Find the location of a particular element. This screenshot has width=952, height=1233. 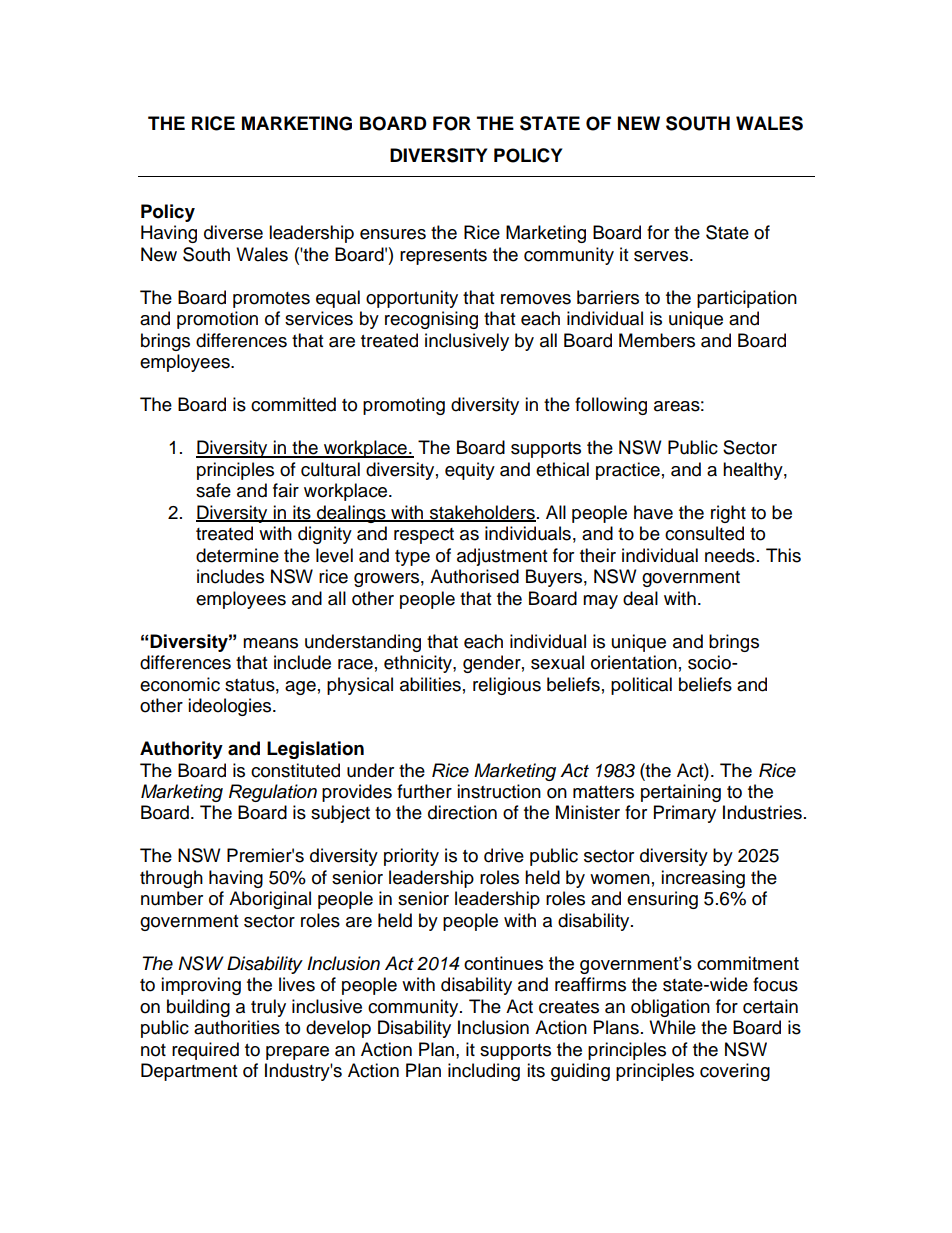

diverse is located at coordinates (233, 232).
